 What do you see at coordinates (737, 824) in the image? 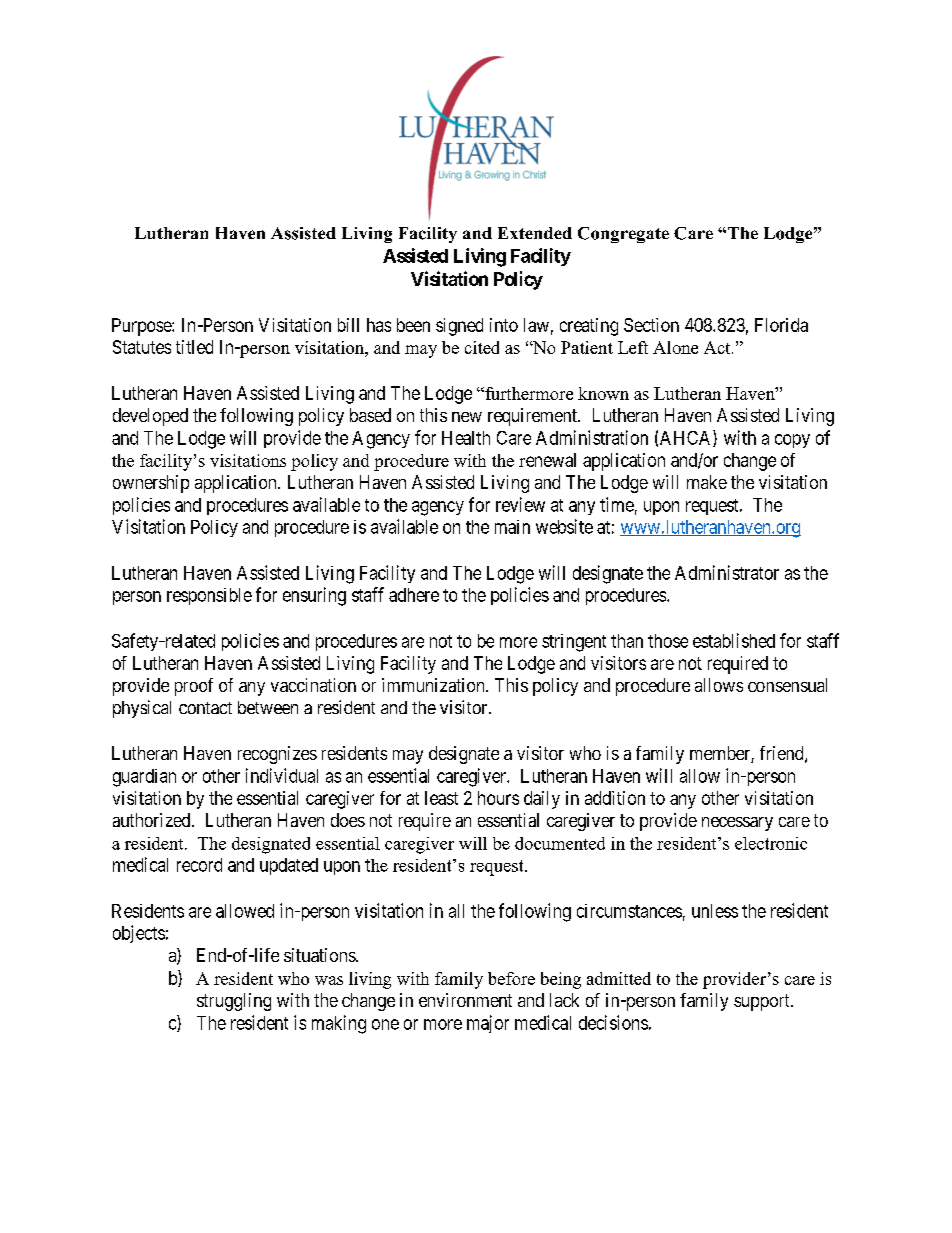
I see `necessary` at bounding box center [737, 824].
